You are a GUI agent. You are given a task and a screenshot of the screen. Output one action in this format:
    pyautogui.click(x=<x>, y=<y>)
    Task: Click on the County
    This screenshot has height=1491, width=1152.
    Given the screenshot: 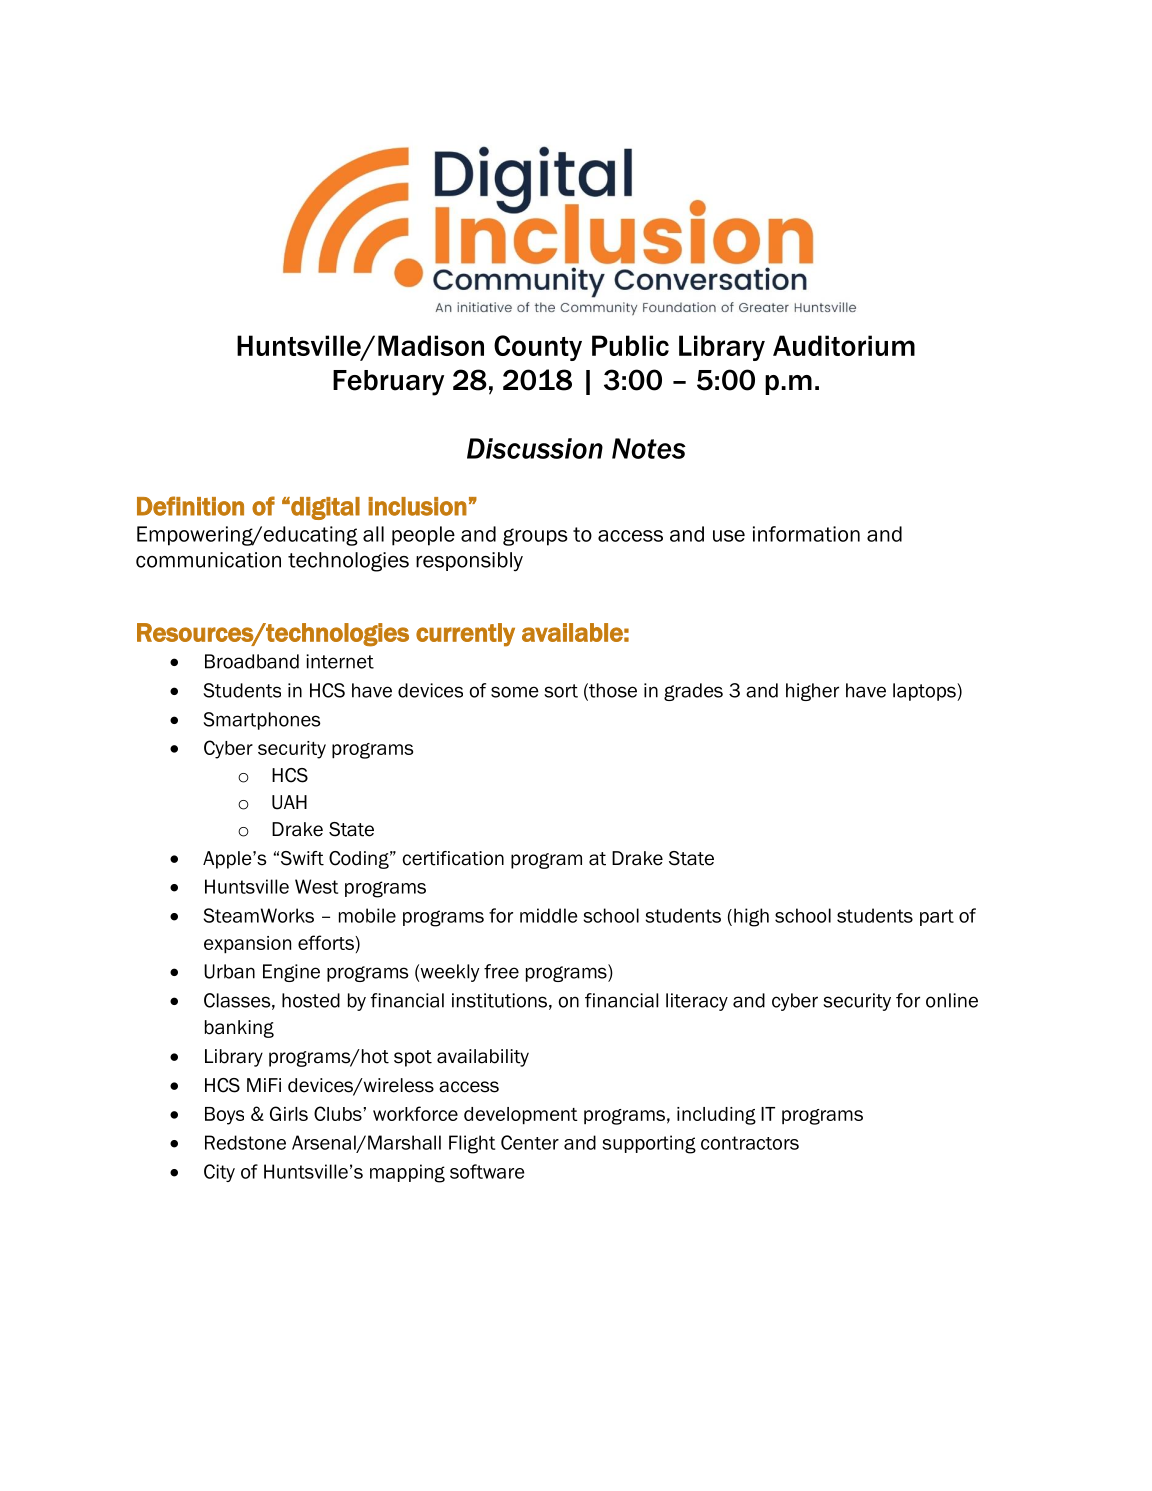 What is the action you would take?
    pyautogui.click(x=538, y=348)
